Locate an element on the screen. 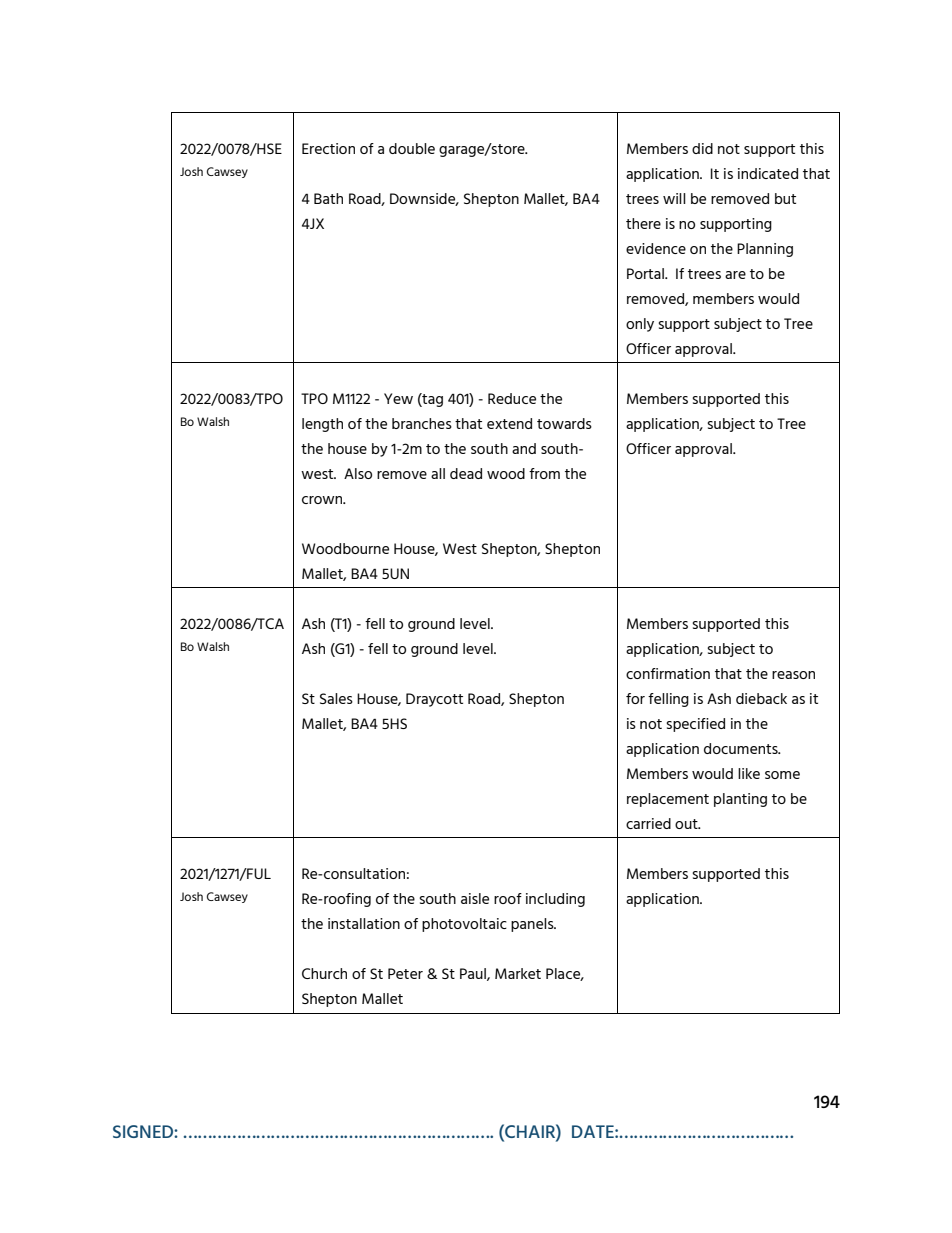 This screenshot has height=1233, width=952. towards is located at coordinates (564, 423).
